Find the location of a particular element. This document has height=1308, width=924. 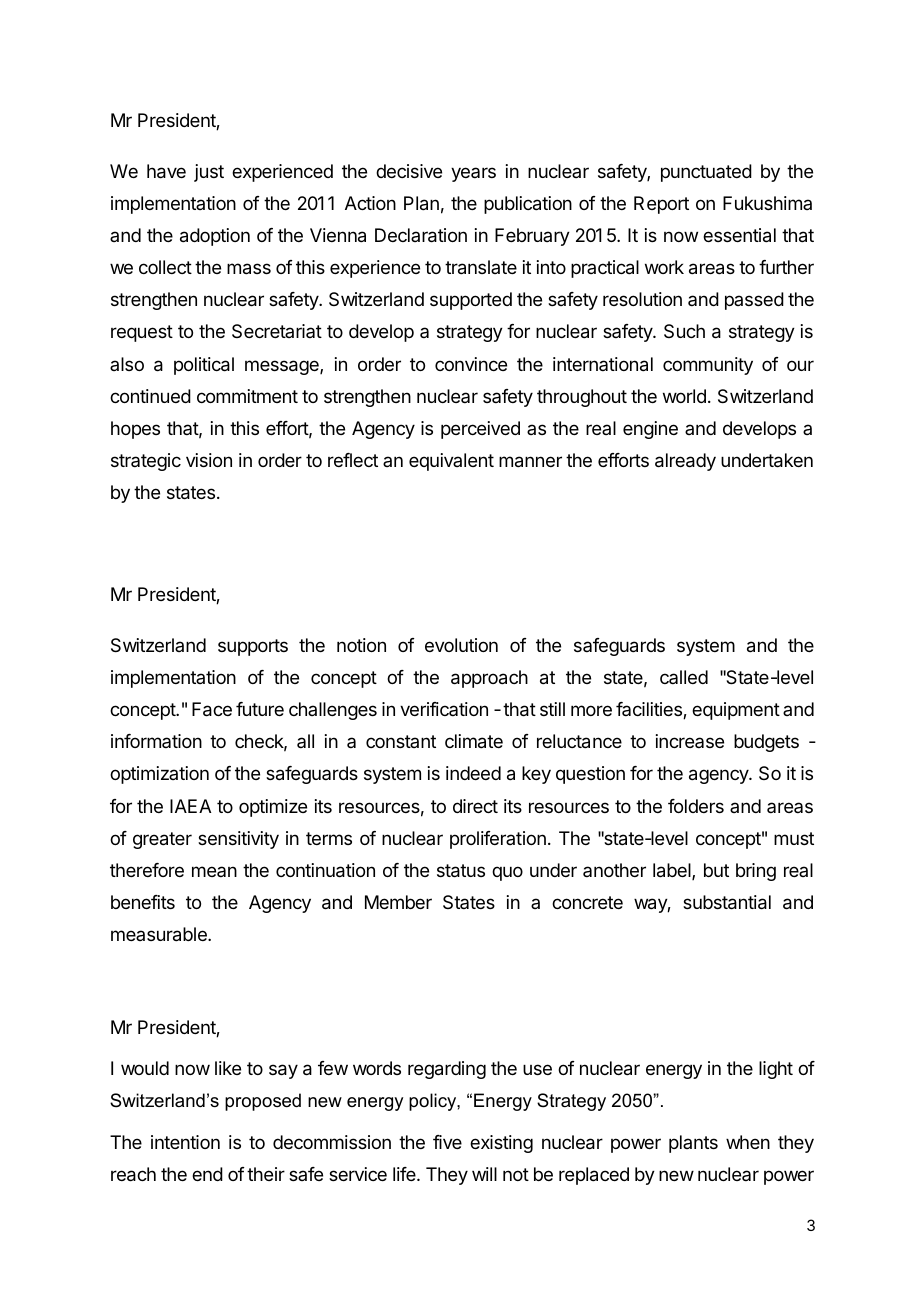

intention is located at coordinates (185, 1142).
